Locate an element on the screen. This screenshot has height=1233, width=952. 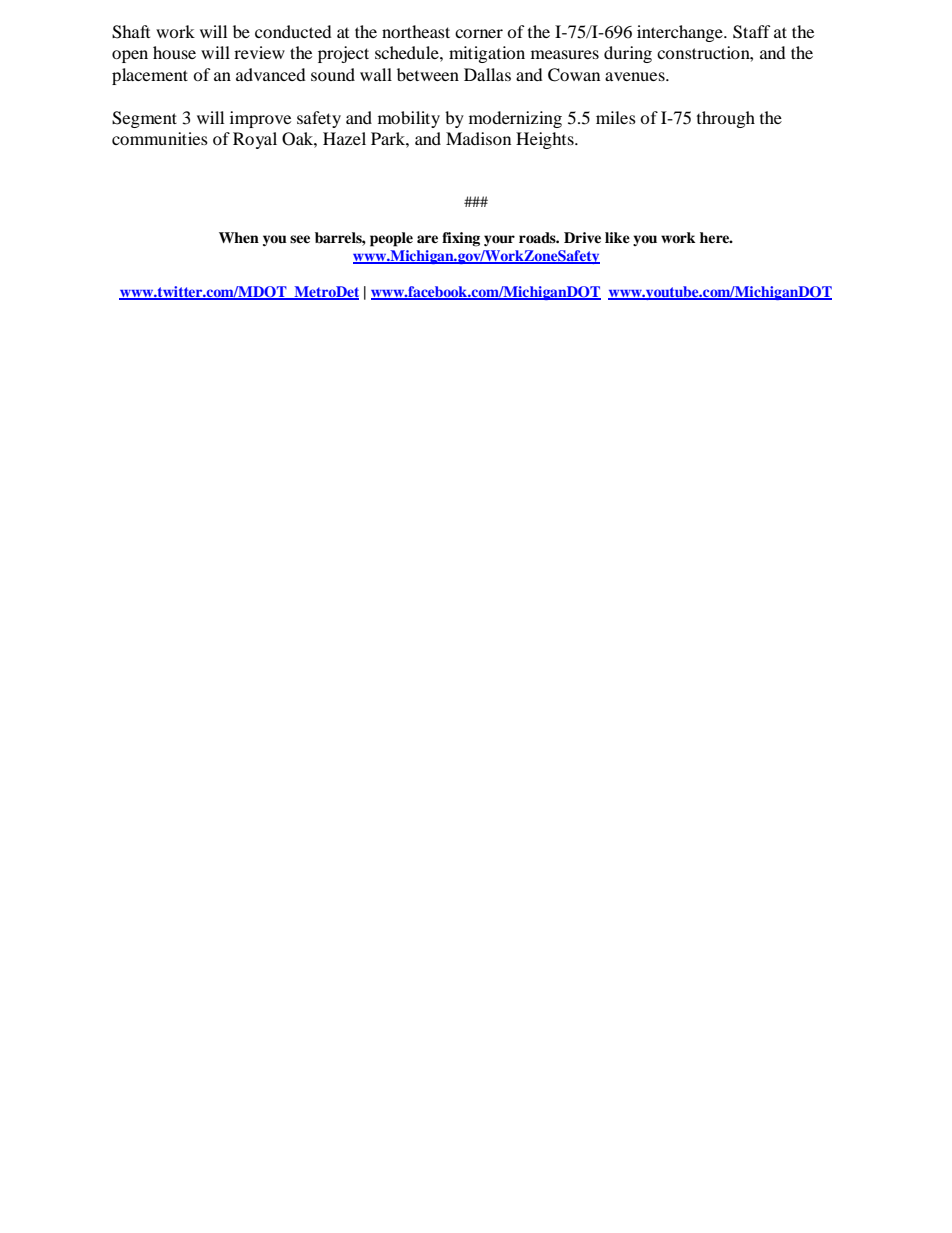
Shaft is located at coordinates (131, 32).
